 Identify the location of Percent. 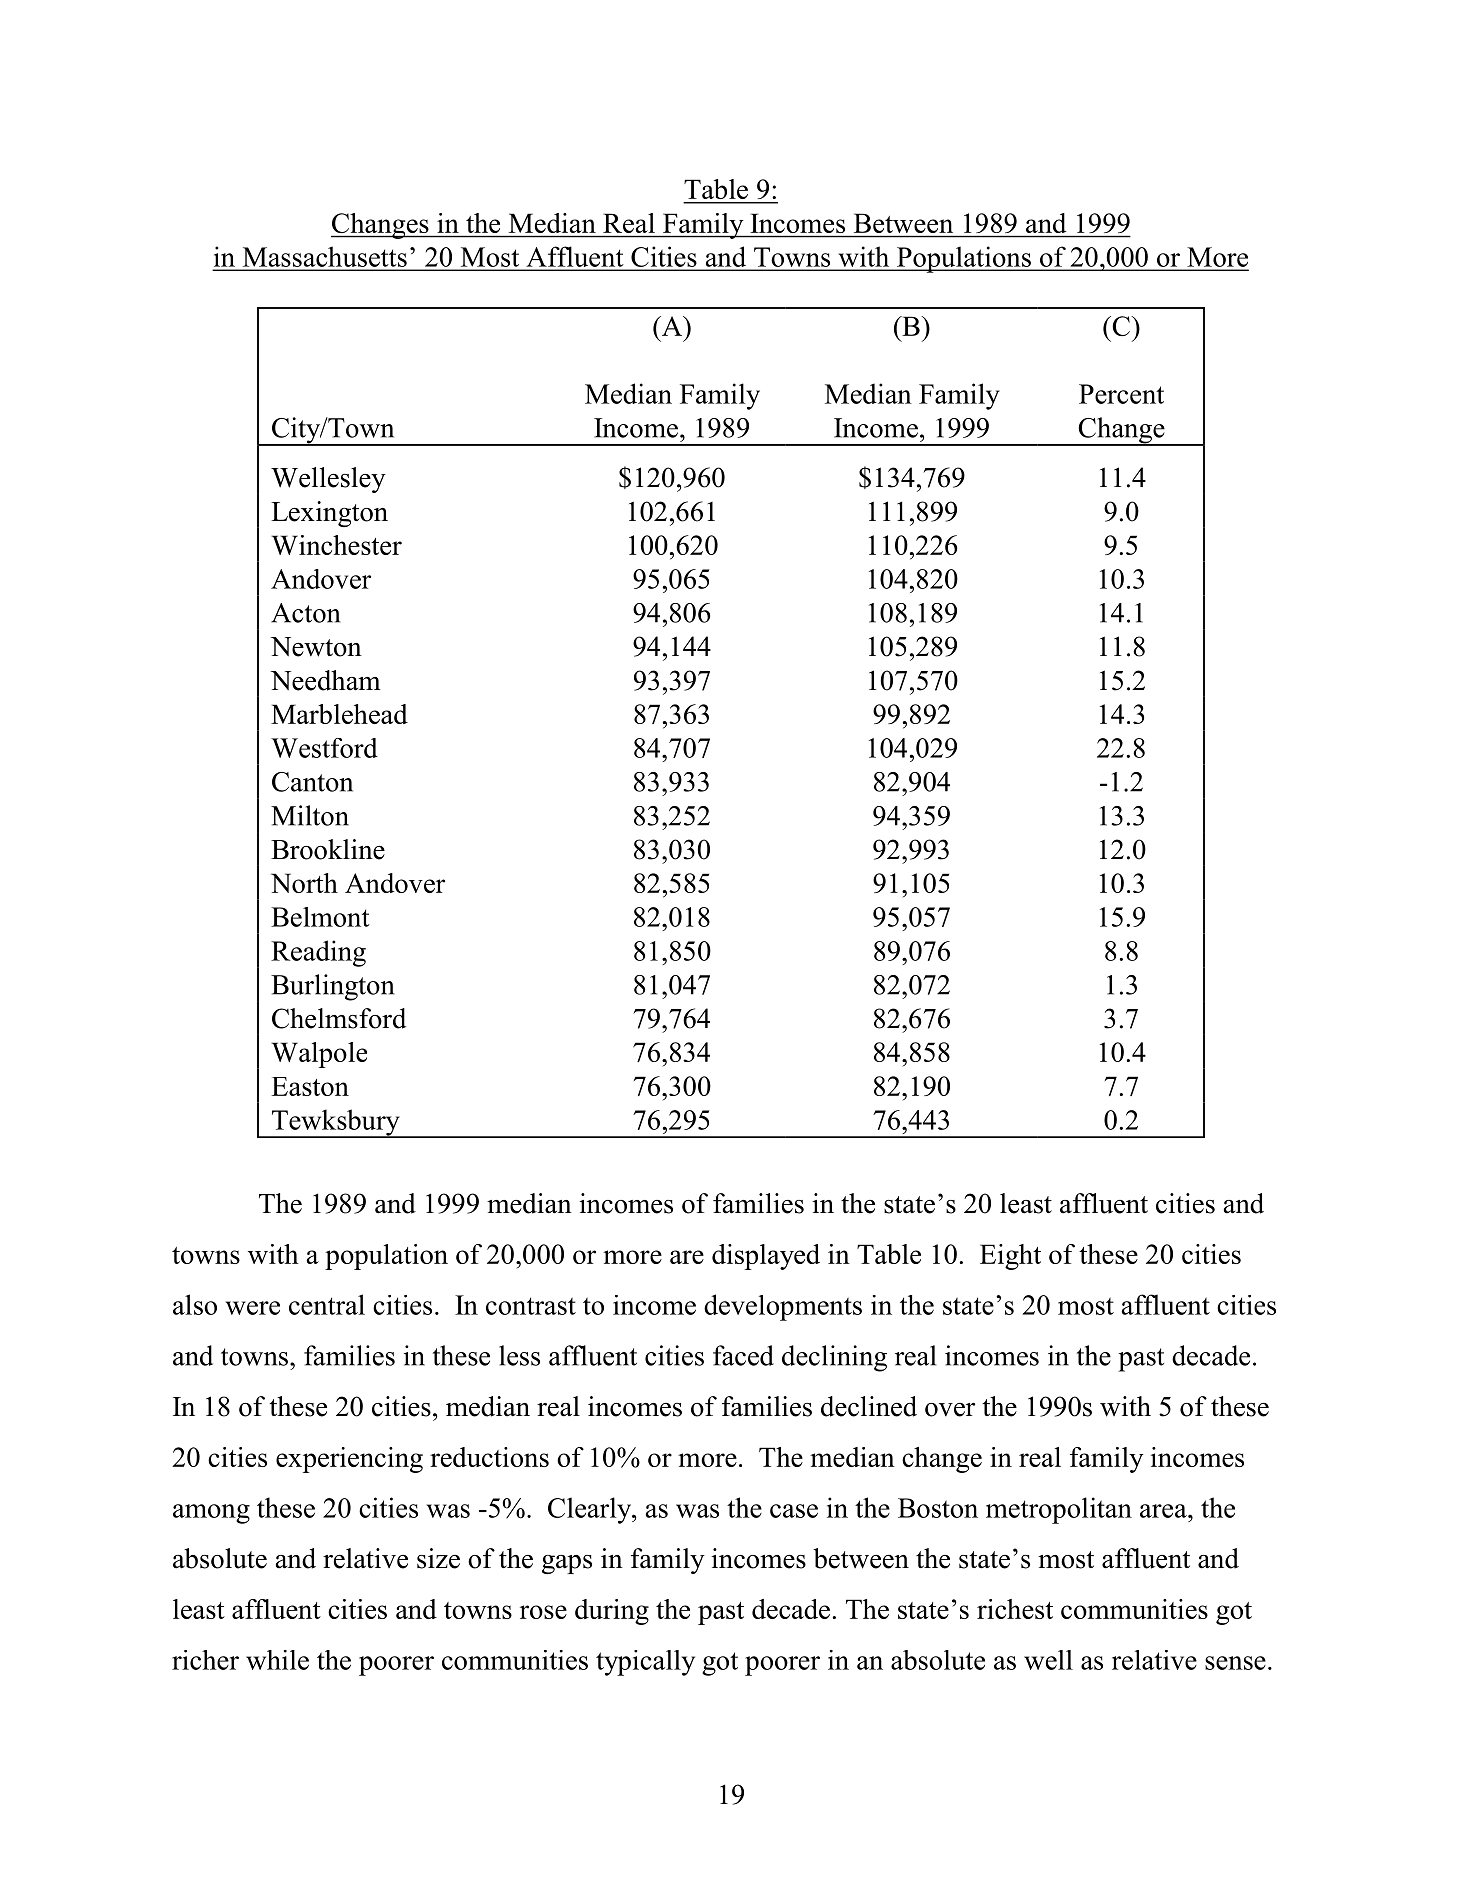
(1121, 394).
